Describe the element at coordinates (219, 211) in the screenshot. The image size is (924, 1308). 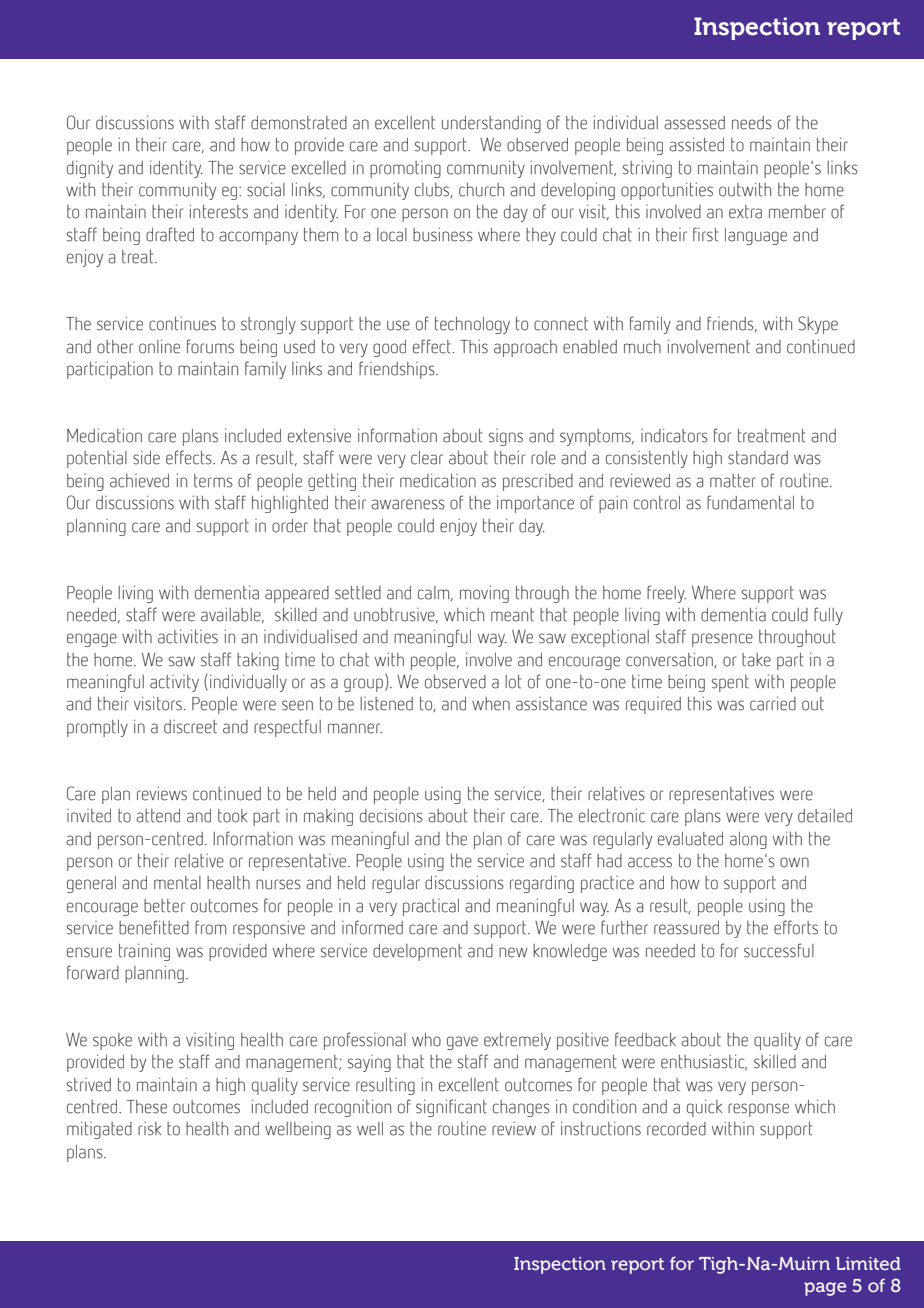
I see `interests` at that location.
